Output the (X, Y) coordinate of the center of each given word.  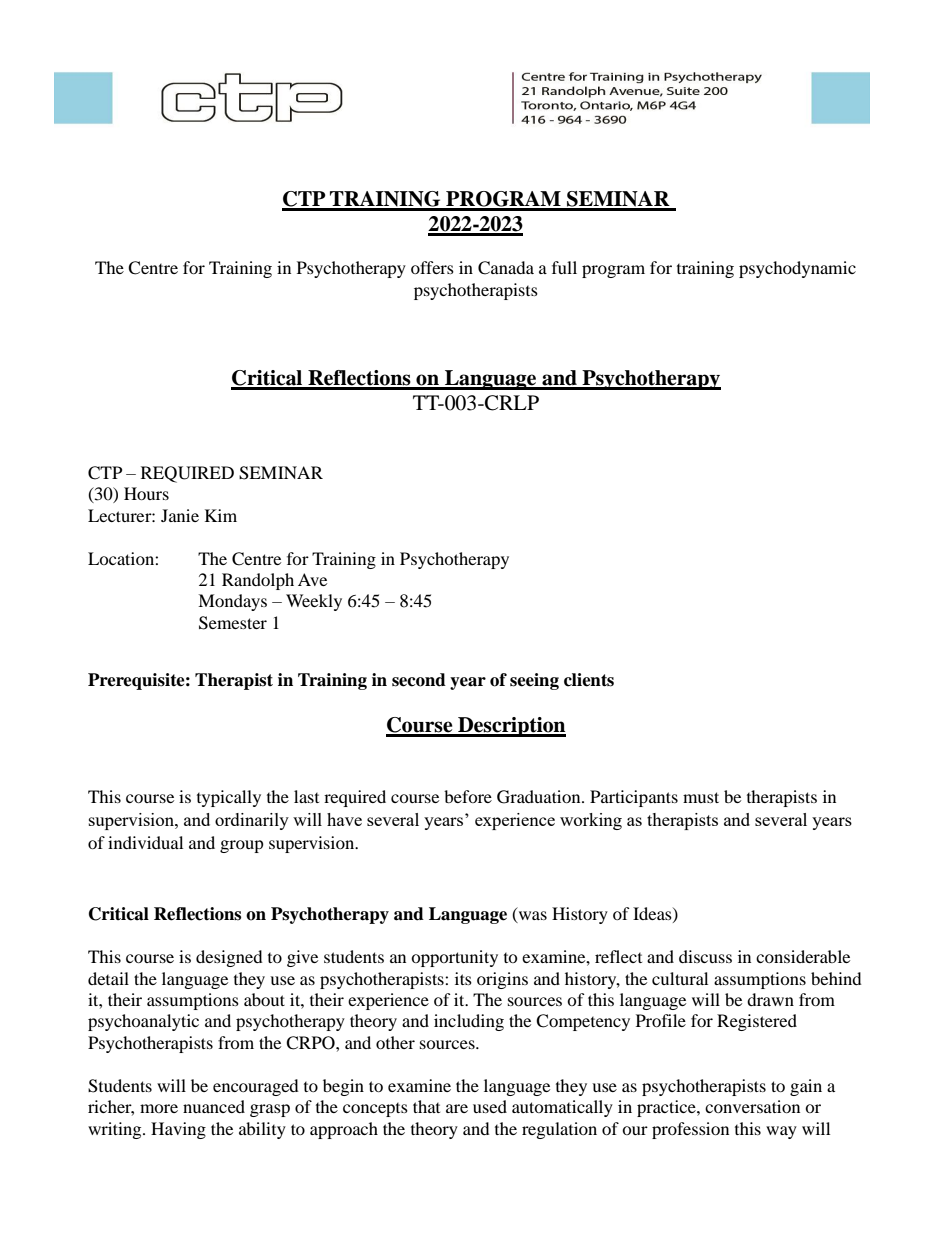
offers (432, 267)
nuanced (214, 1106)
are (457, 1108)
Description (511, 727)
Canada (506, 268)
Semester (233, 623)
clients (589, 680)
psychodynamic (797, 269)
